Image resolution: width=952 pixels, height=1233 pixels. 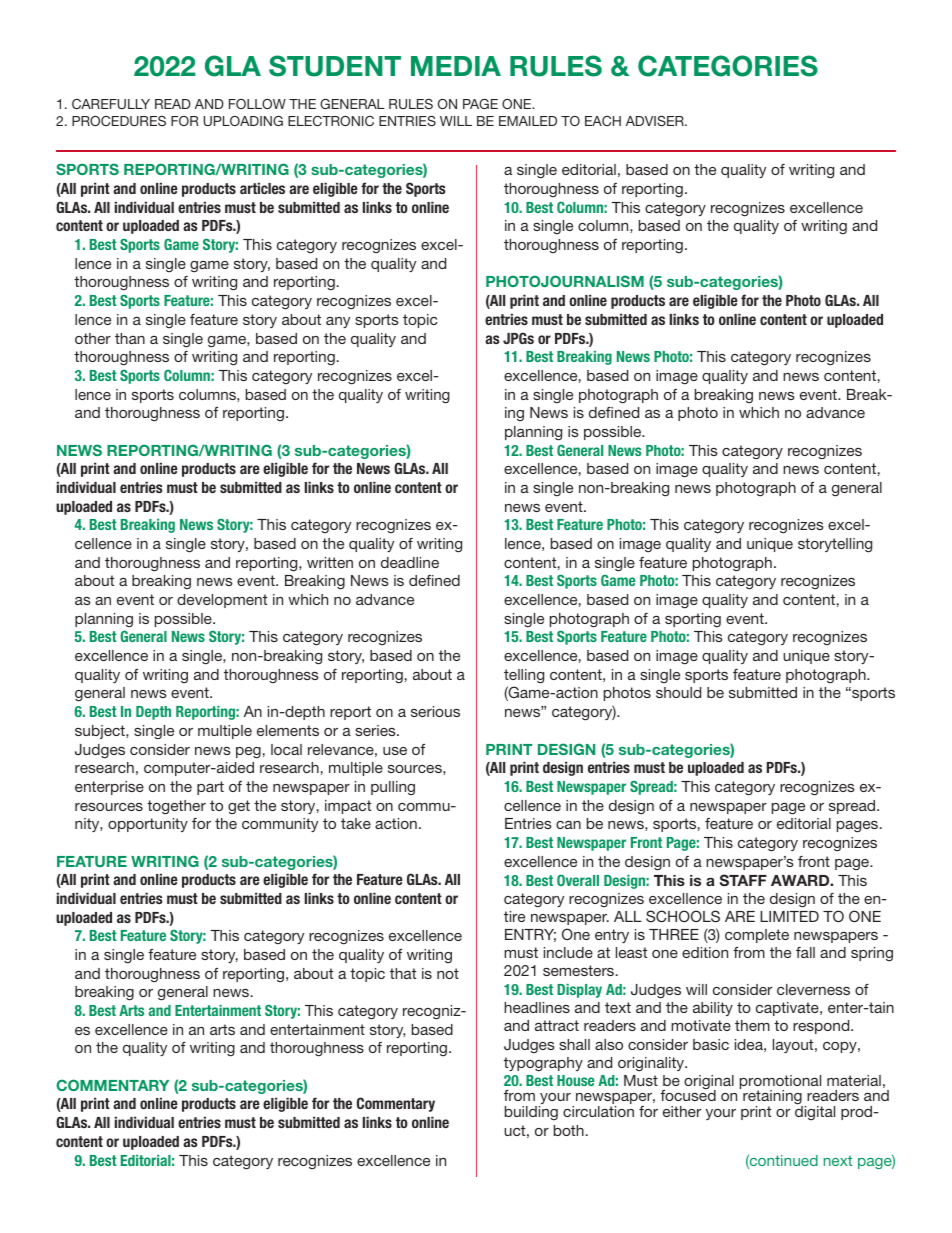 I want to click on UPLOADING, so click(x=243, y=121).
